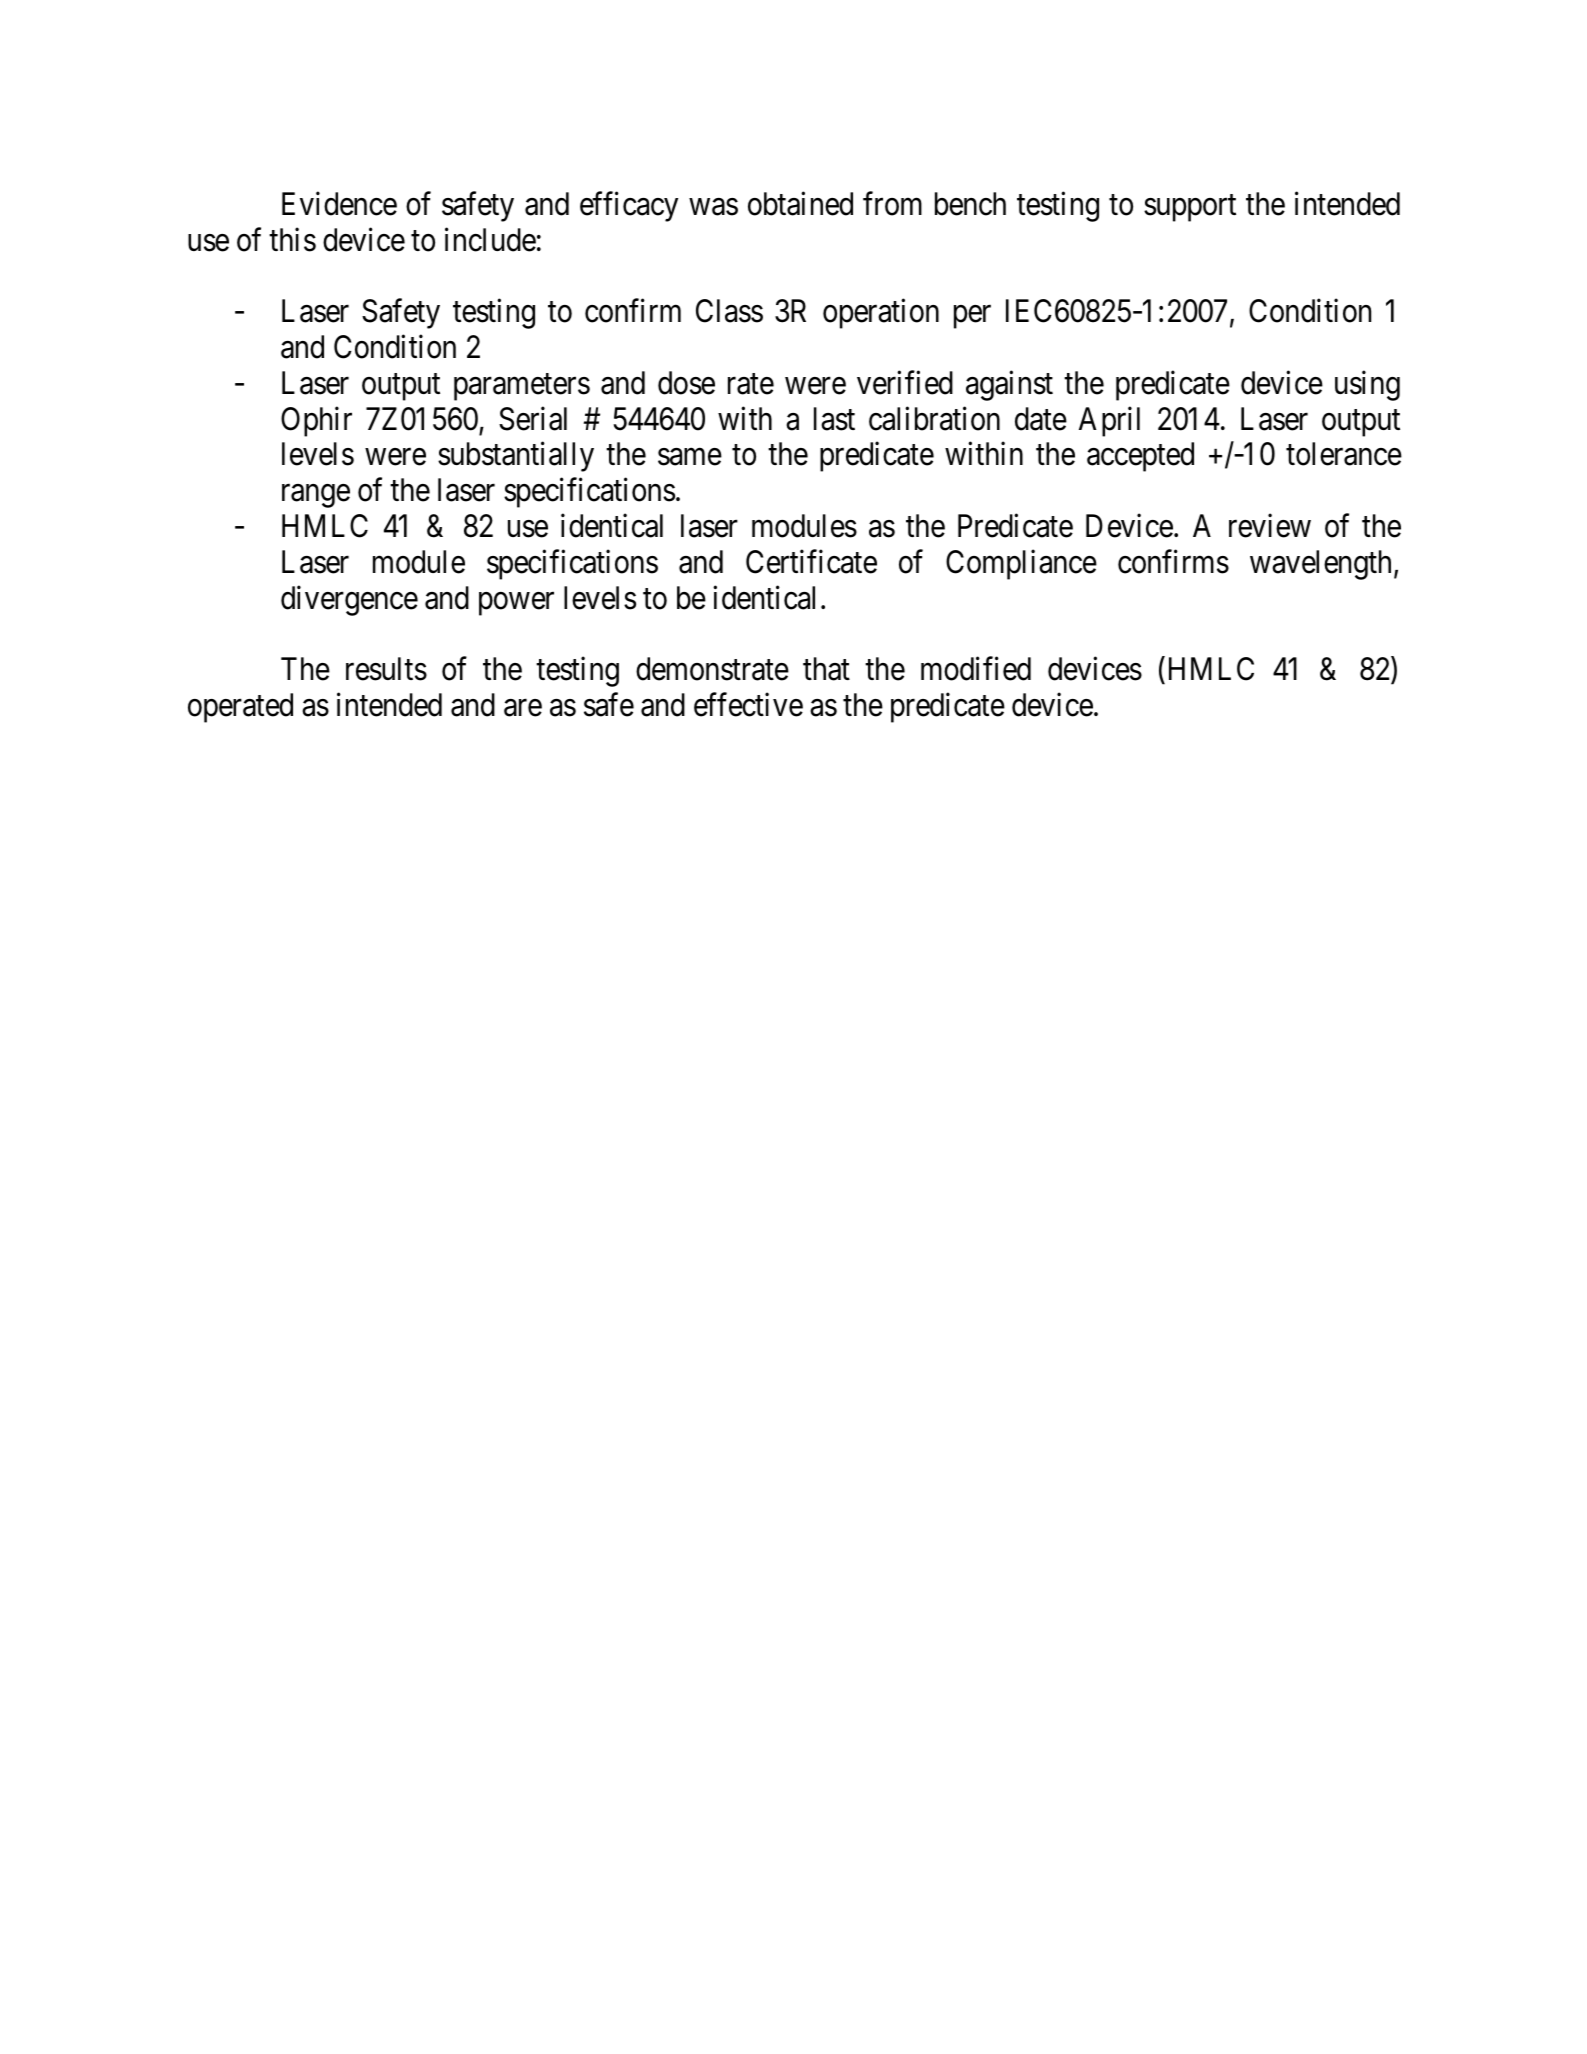 The width and height of the image is (1587, 2054). What do you see at coordinates (690, 457) in the image?
I see `same` at bounding box center [690, 457].
